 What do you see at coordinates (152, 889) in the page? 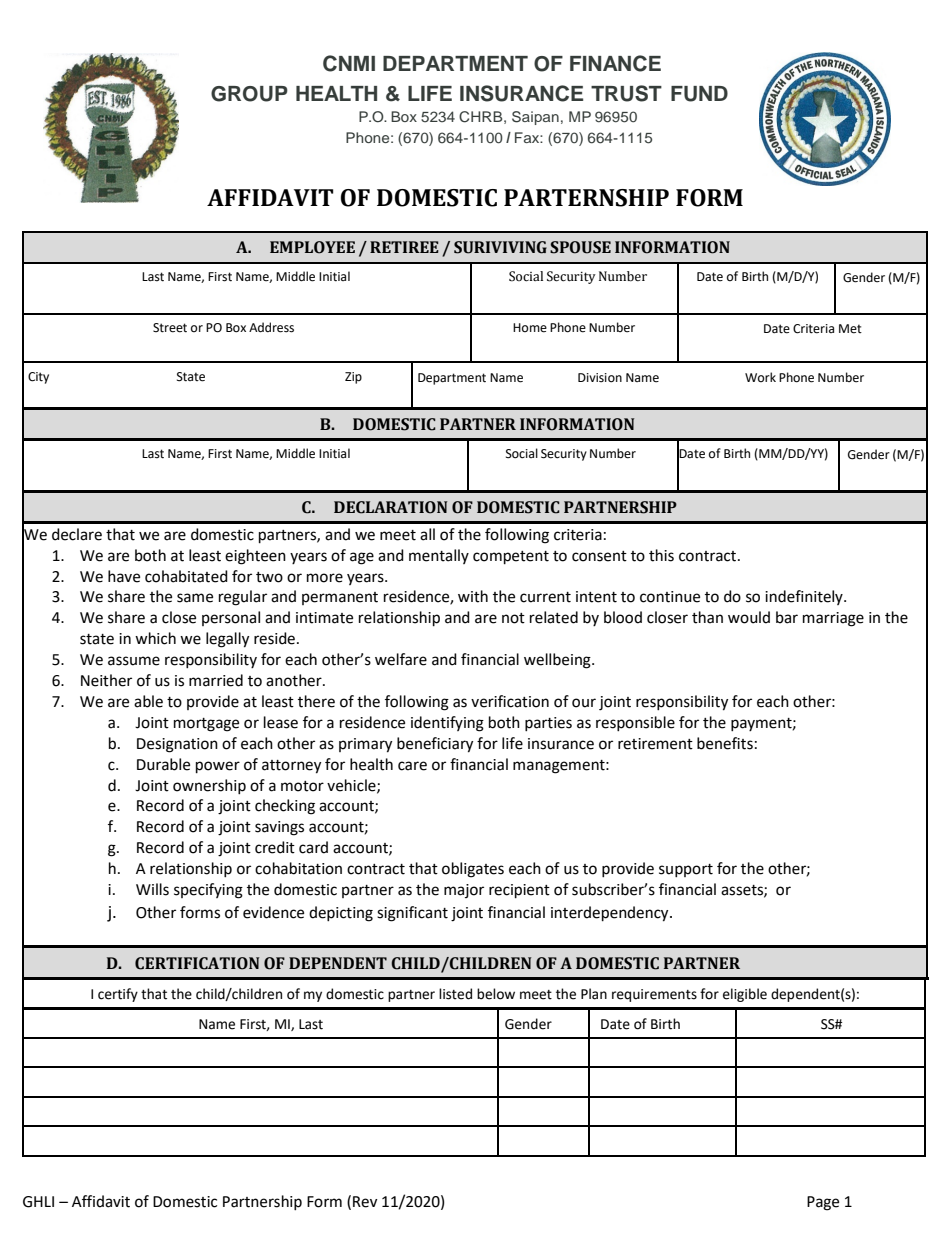
I see `Wills` at bounding box center [152, 889].
